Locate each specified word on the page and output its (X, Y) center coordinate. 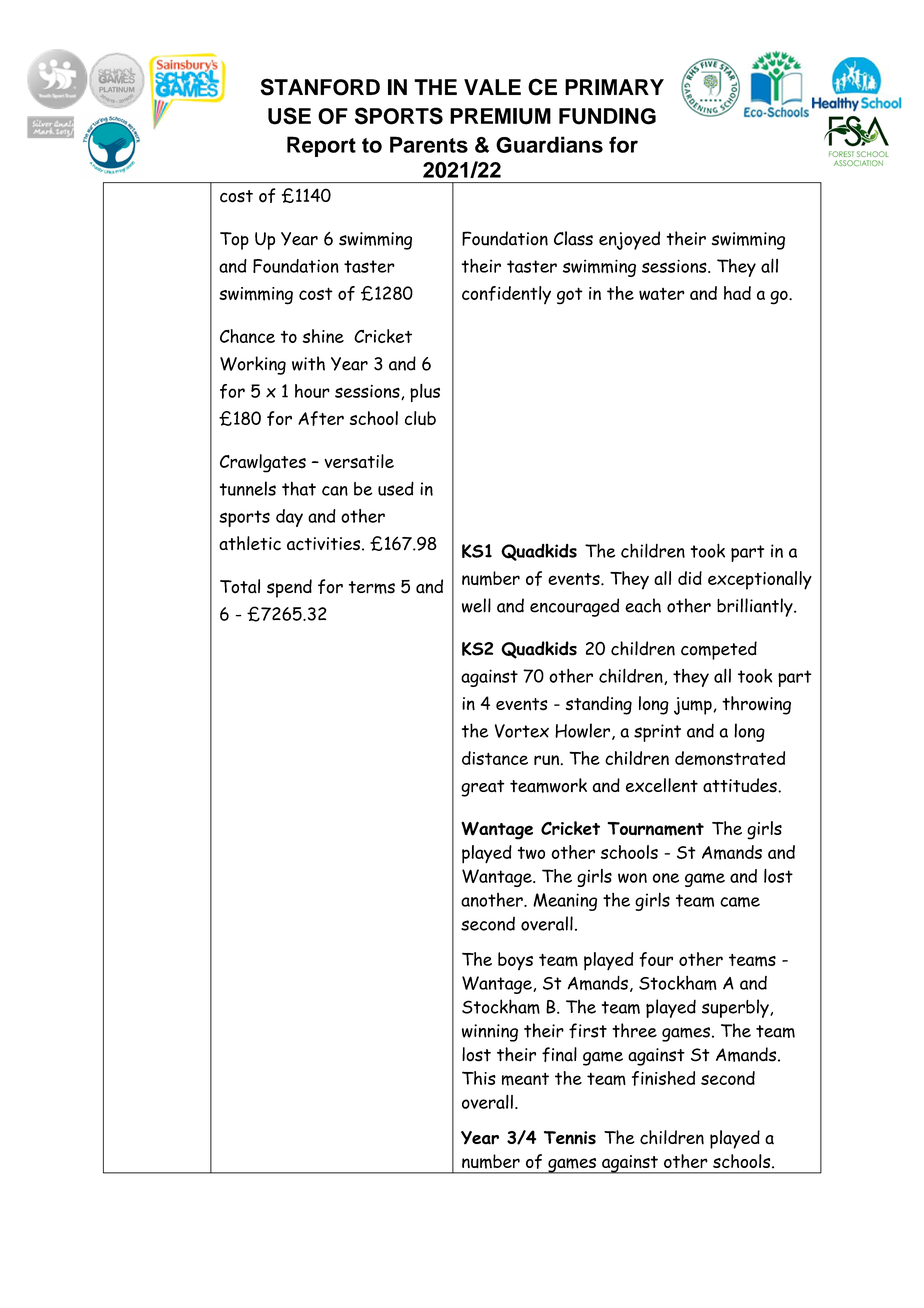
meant (525, 1079)
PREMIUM (500, 116)
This (479, 1078)
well (476, 605)
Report (321, 146)
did (690, 578)
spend (289, 588)
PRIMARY (614, 87)
